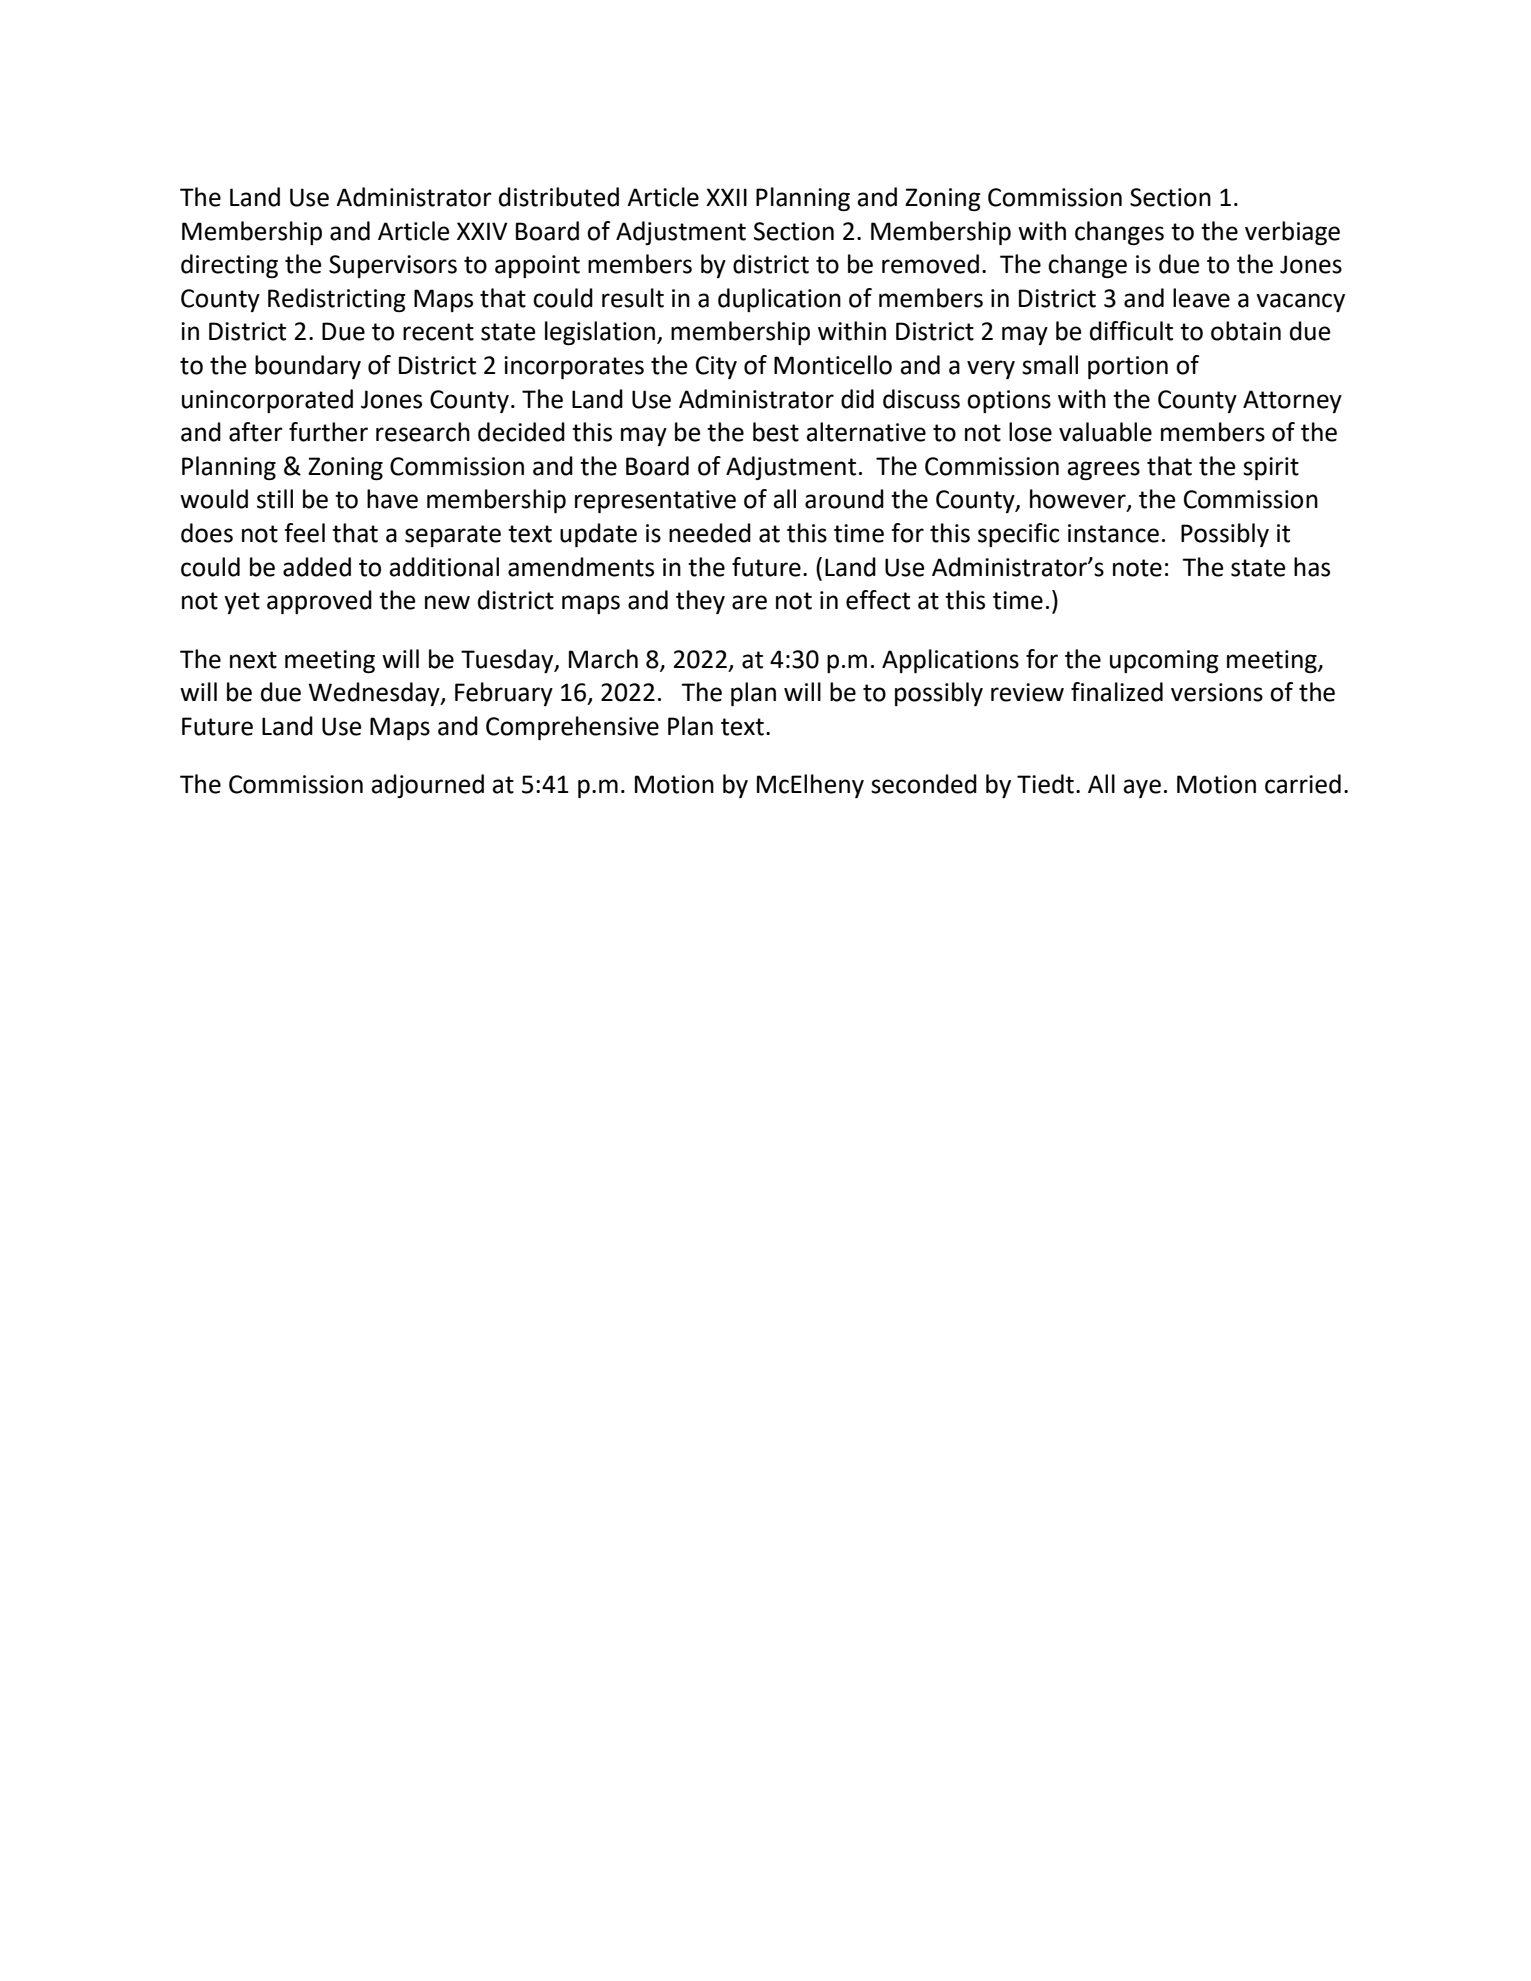 This document has width=1531, height=1981. I want to click on seconded, so click(924, 784).
